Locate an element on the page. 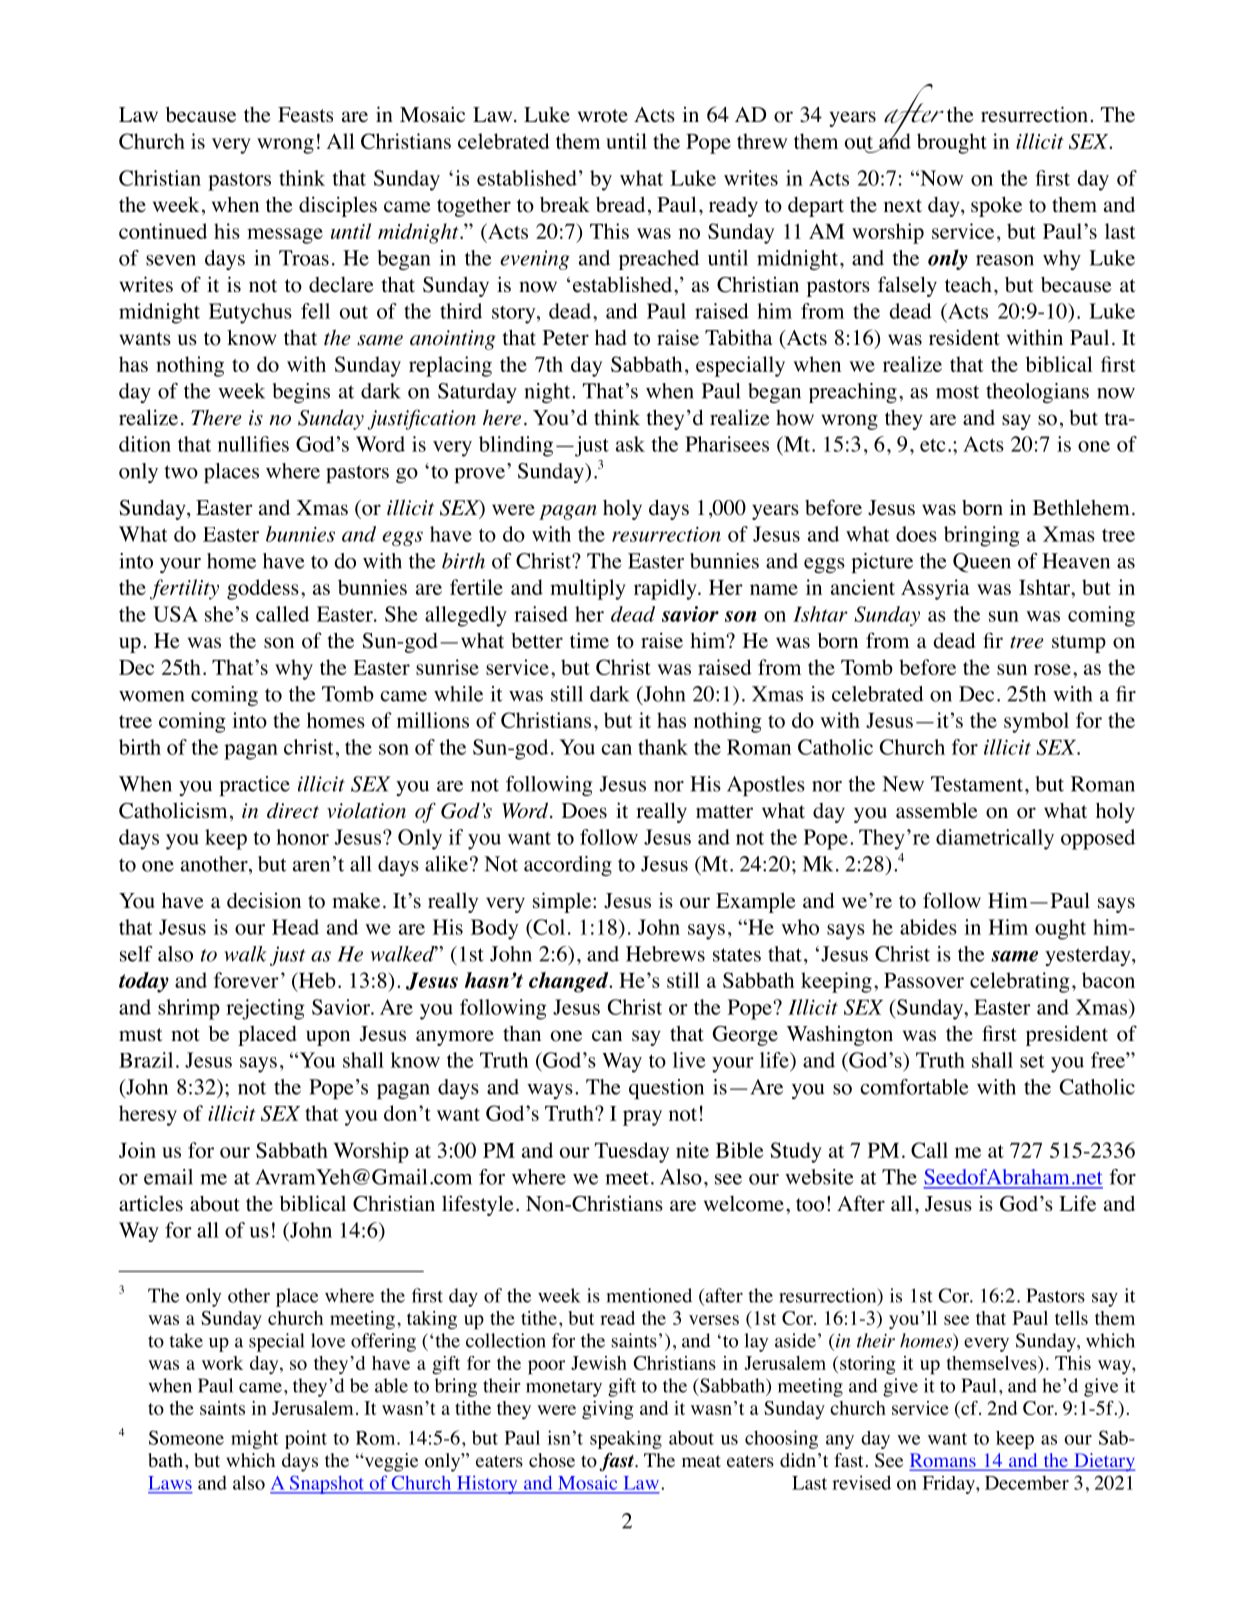 The image size is (1252, 1621). practice is located at coordinates (255, 786).
